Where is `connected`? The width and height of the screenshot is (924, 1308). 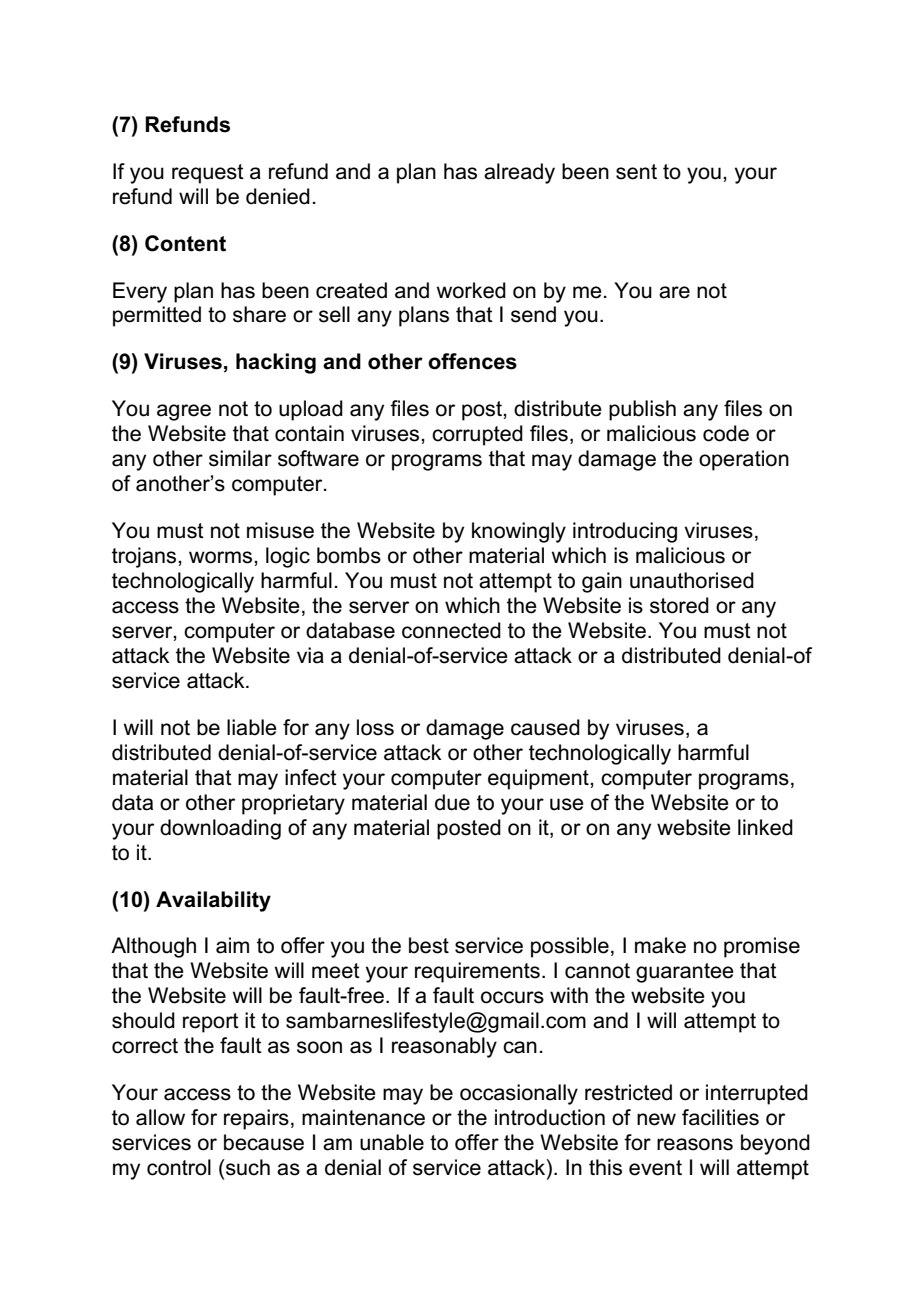
connected is located at coordinates (451, 630).
